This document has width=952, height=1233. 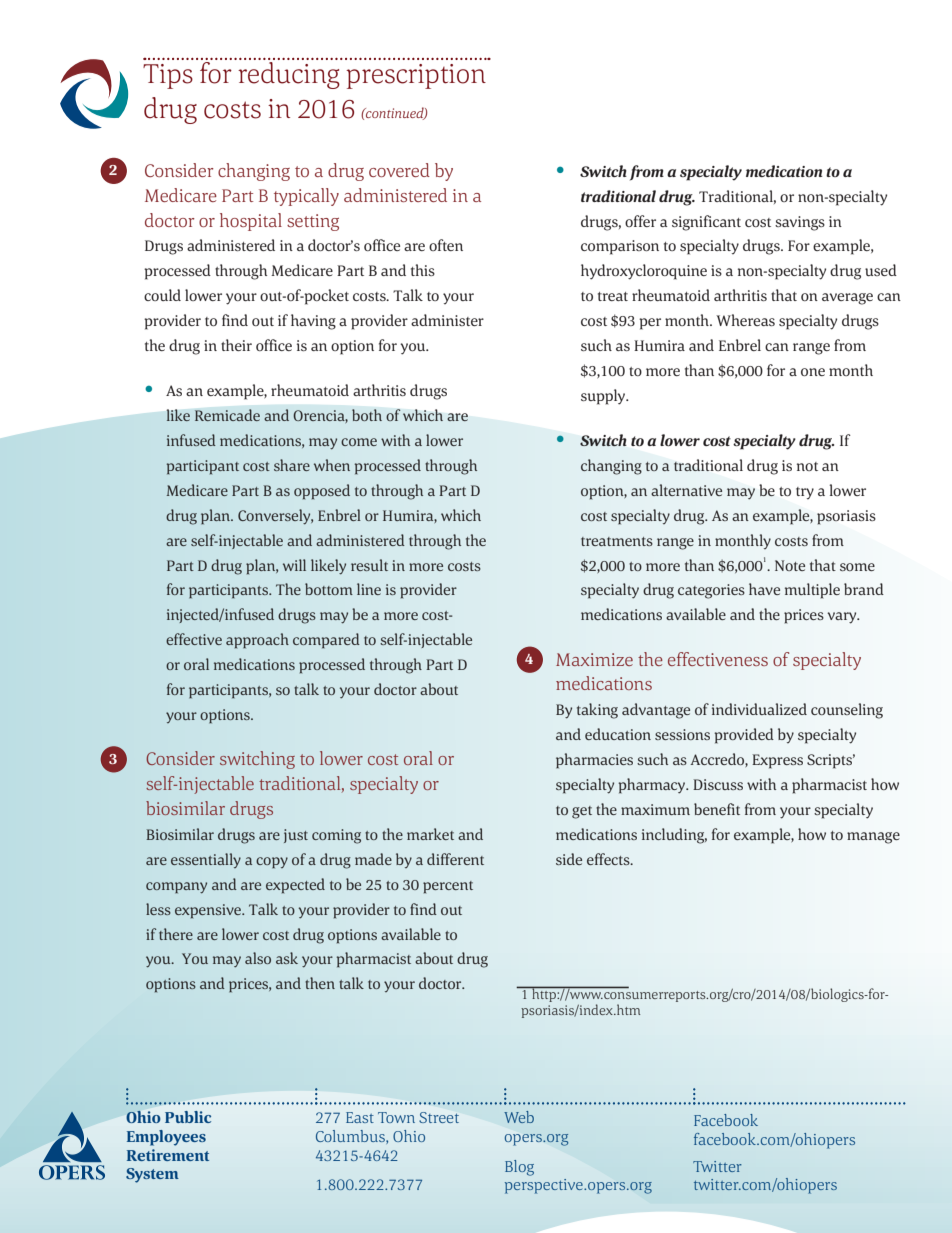 What do you see at coordinates (448, 887) in the document?
I see `percent` at bounding box center [448, 887].
